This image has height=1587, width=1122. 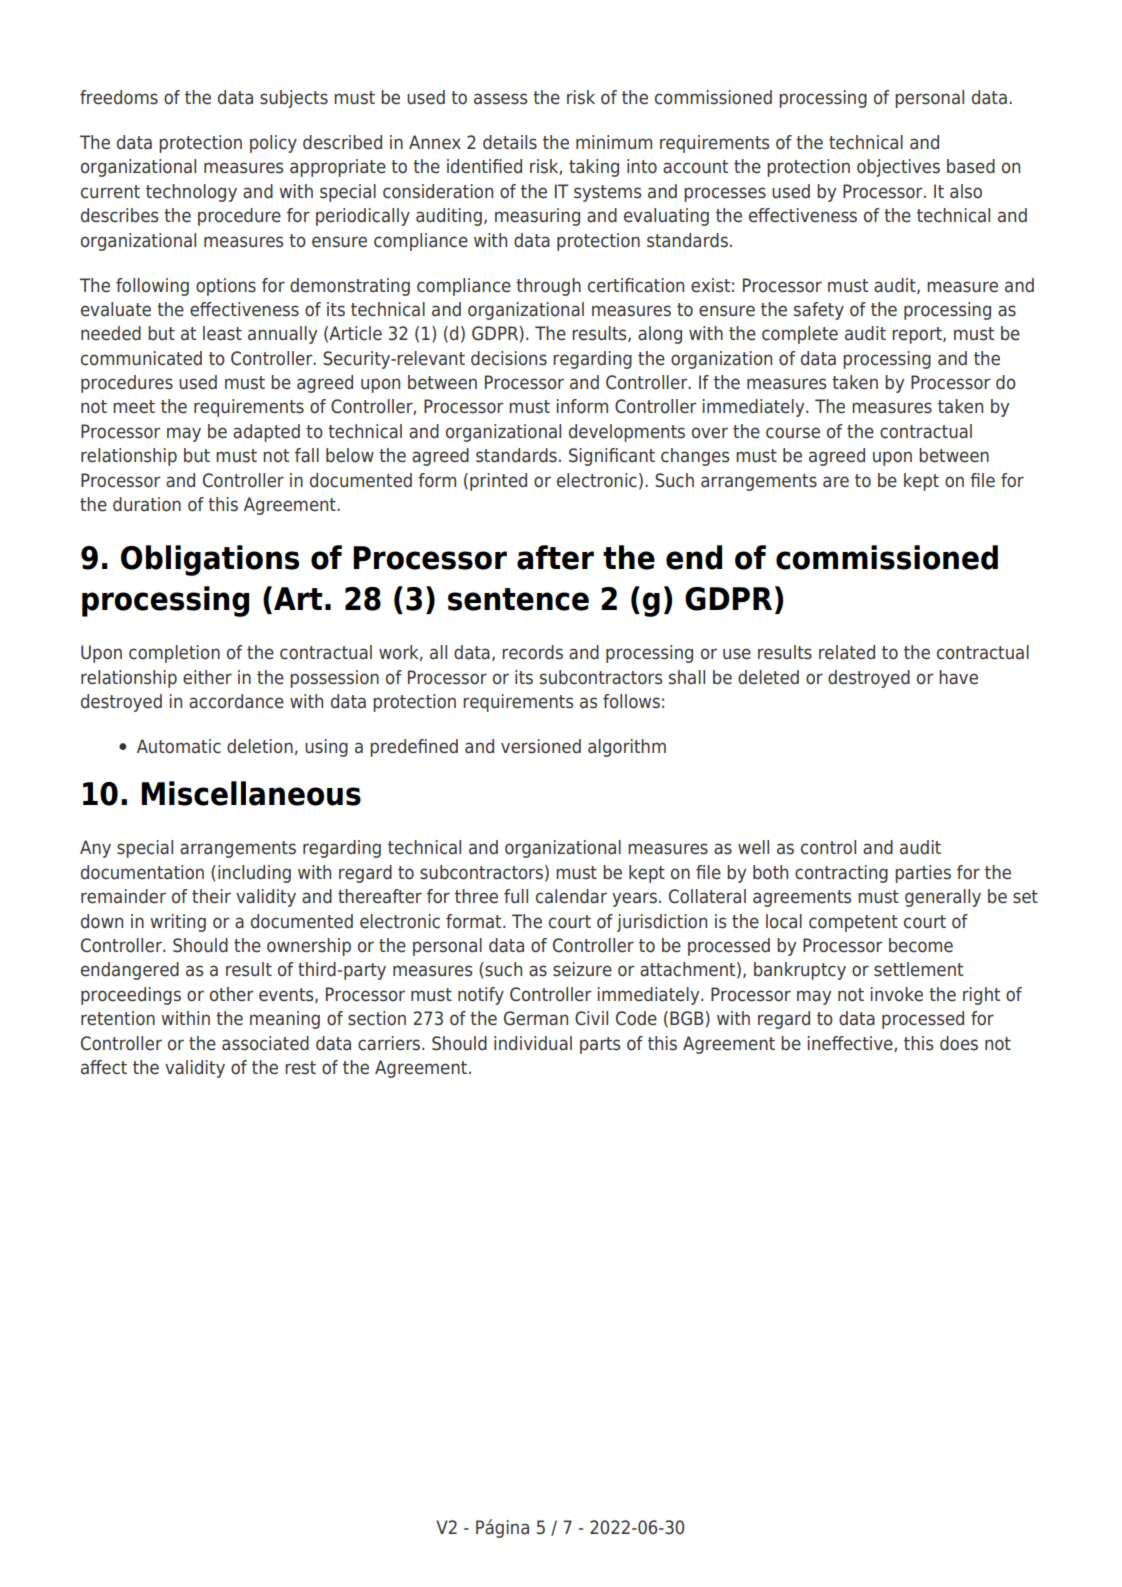 I want to click on details, so click(x=510, y=142).
